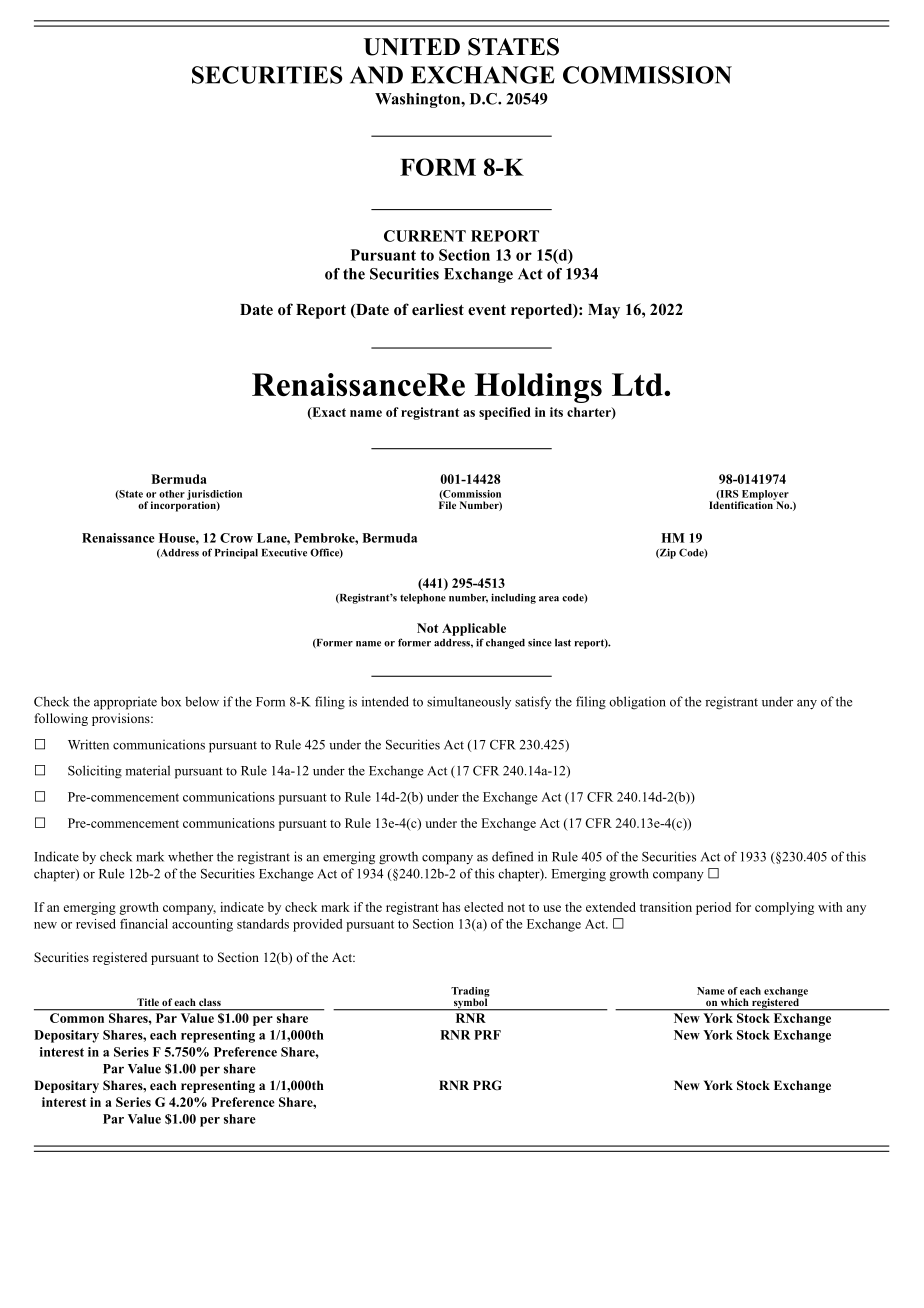 The image size is (924, 1308). Describe the element at coordinates (425, 236) in the screenshot. I see `CURRENT` at that location.
